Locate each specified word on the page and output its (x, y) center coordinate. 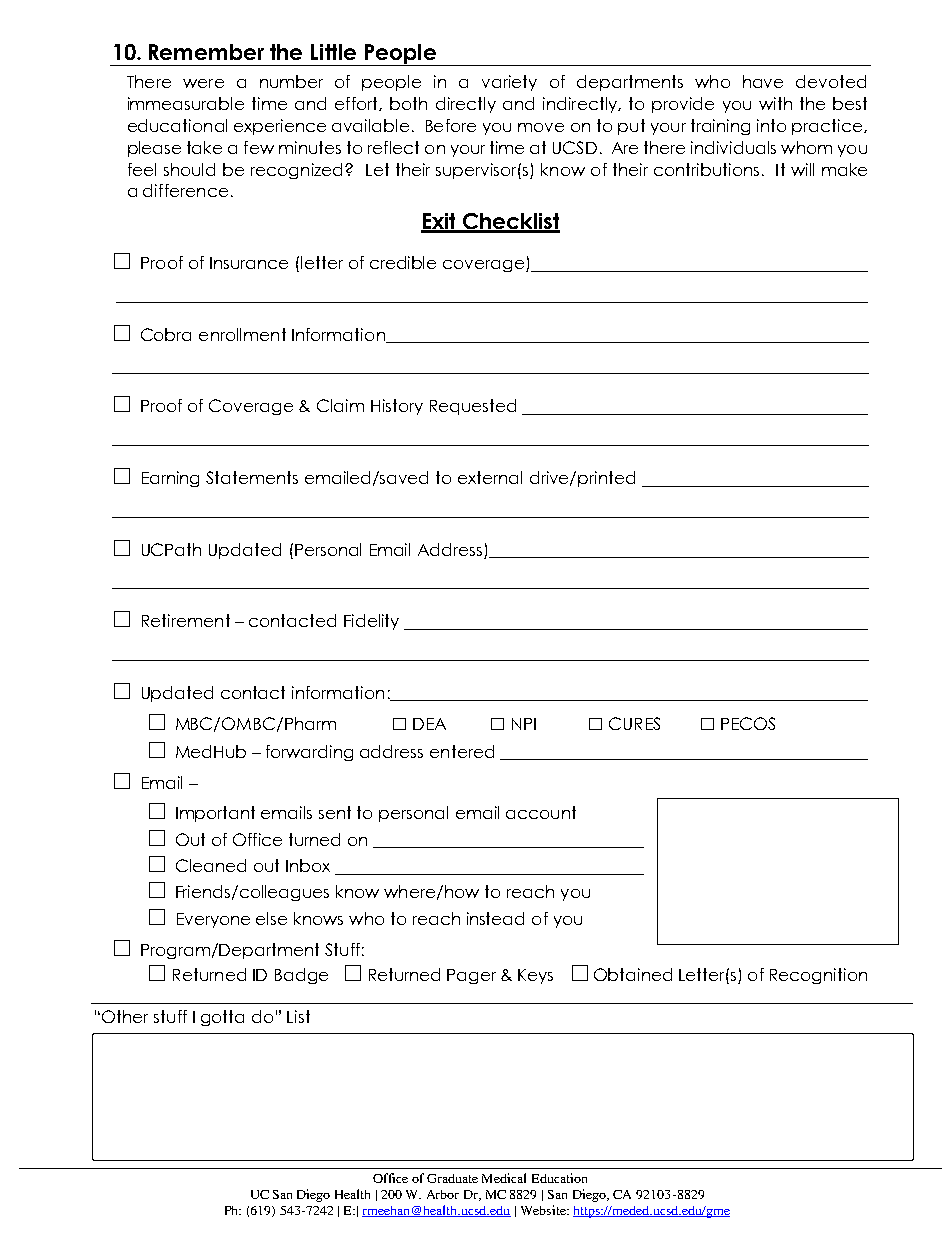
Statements (252, 477)
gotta (222, 1018)
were (203, 83)
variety (509, 83)
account (541, 812)
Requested (473, 407)
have (763, 81)
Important (215, 814)
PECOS (748, 723)
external (490, 477)
